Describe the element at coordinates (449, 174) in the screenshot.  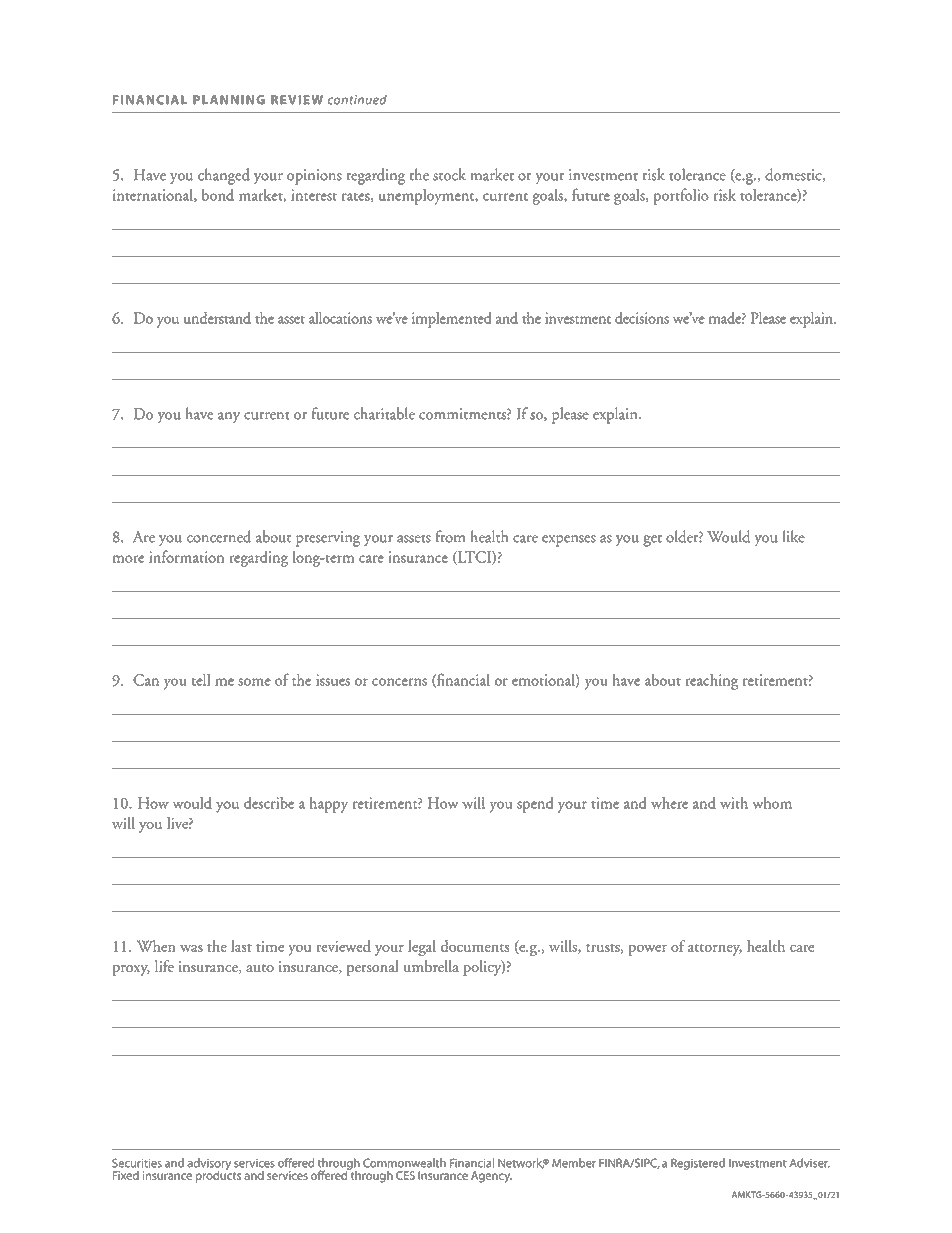
I see `stock` at that location.
